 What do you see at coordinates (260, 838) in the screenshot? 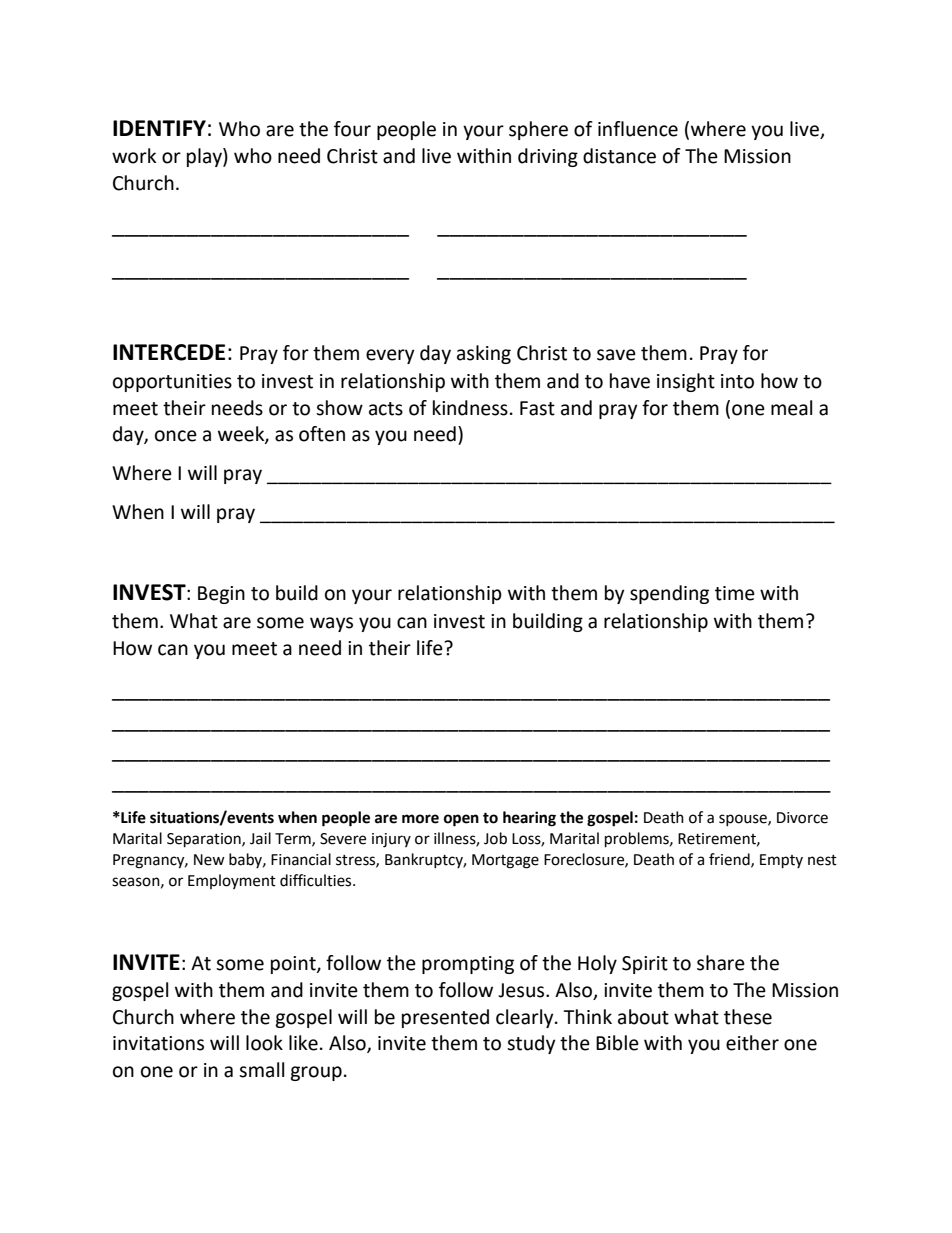
I see `Jail` at bounding box center [260, 838].
